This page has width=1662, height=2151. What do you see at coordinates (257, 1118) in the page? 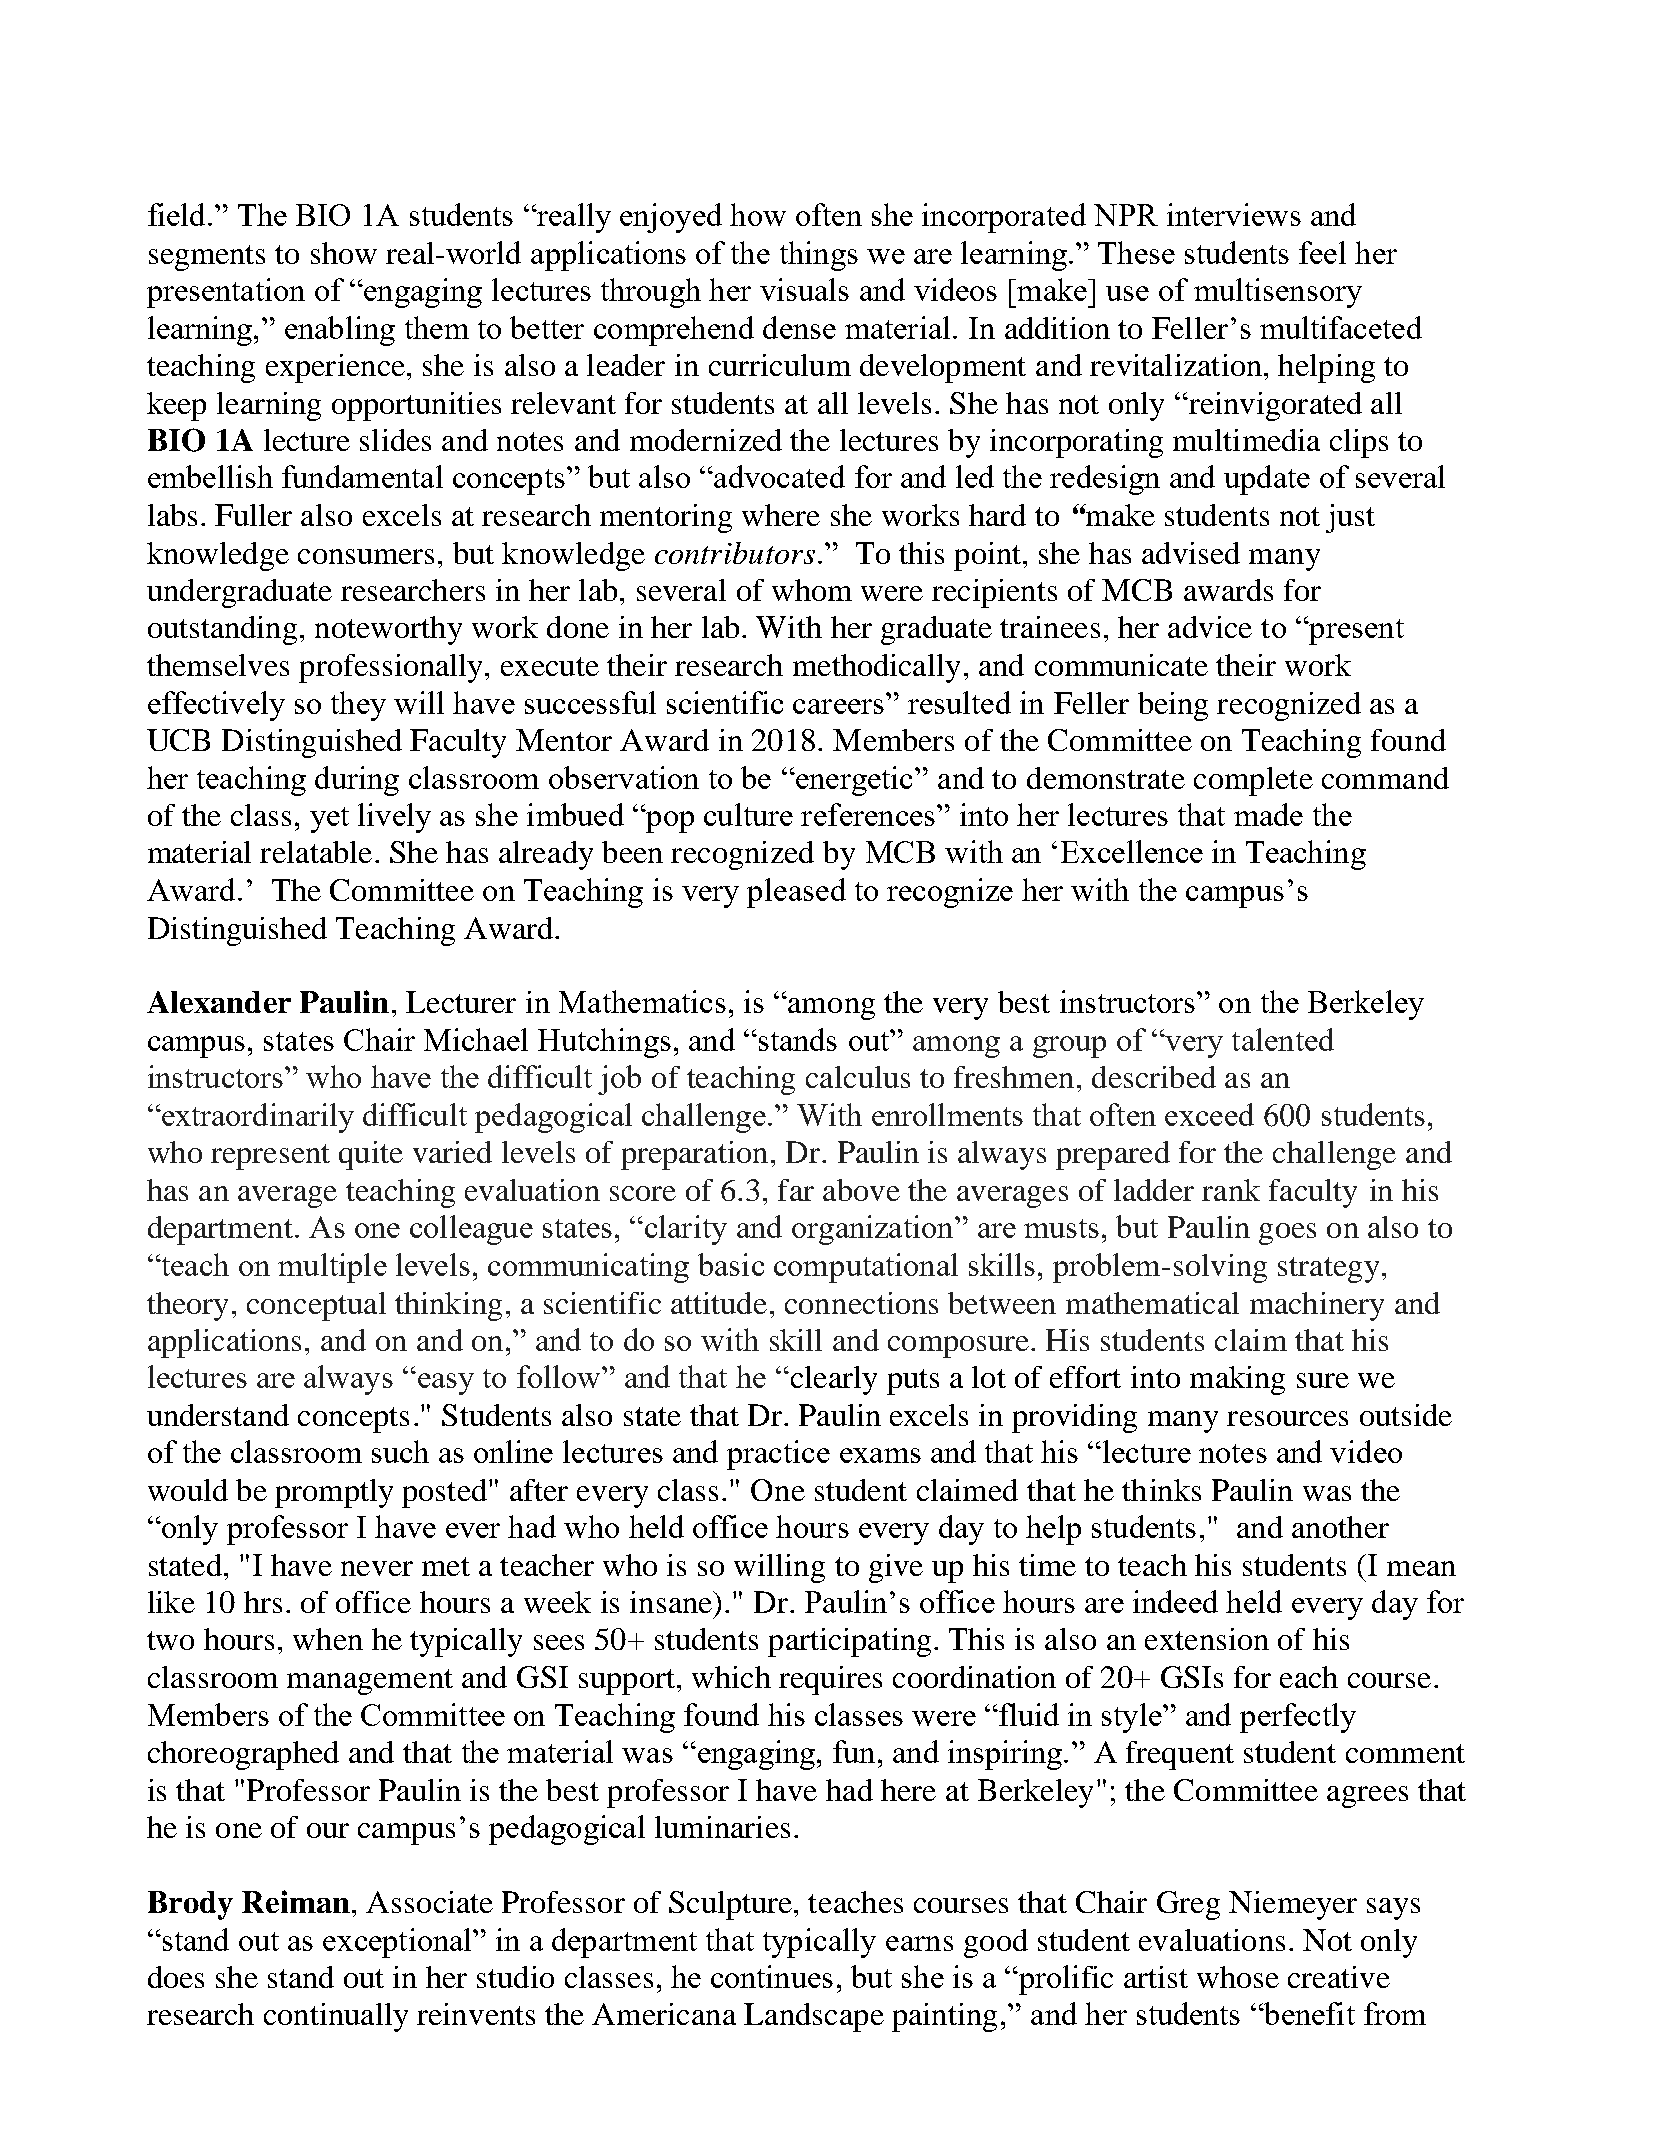
I see `extraordinarily` at bounding box center [257, 1118].
